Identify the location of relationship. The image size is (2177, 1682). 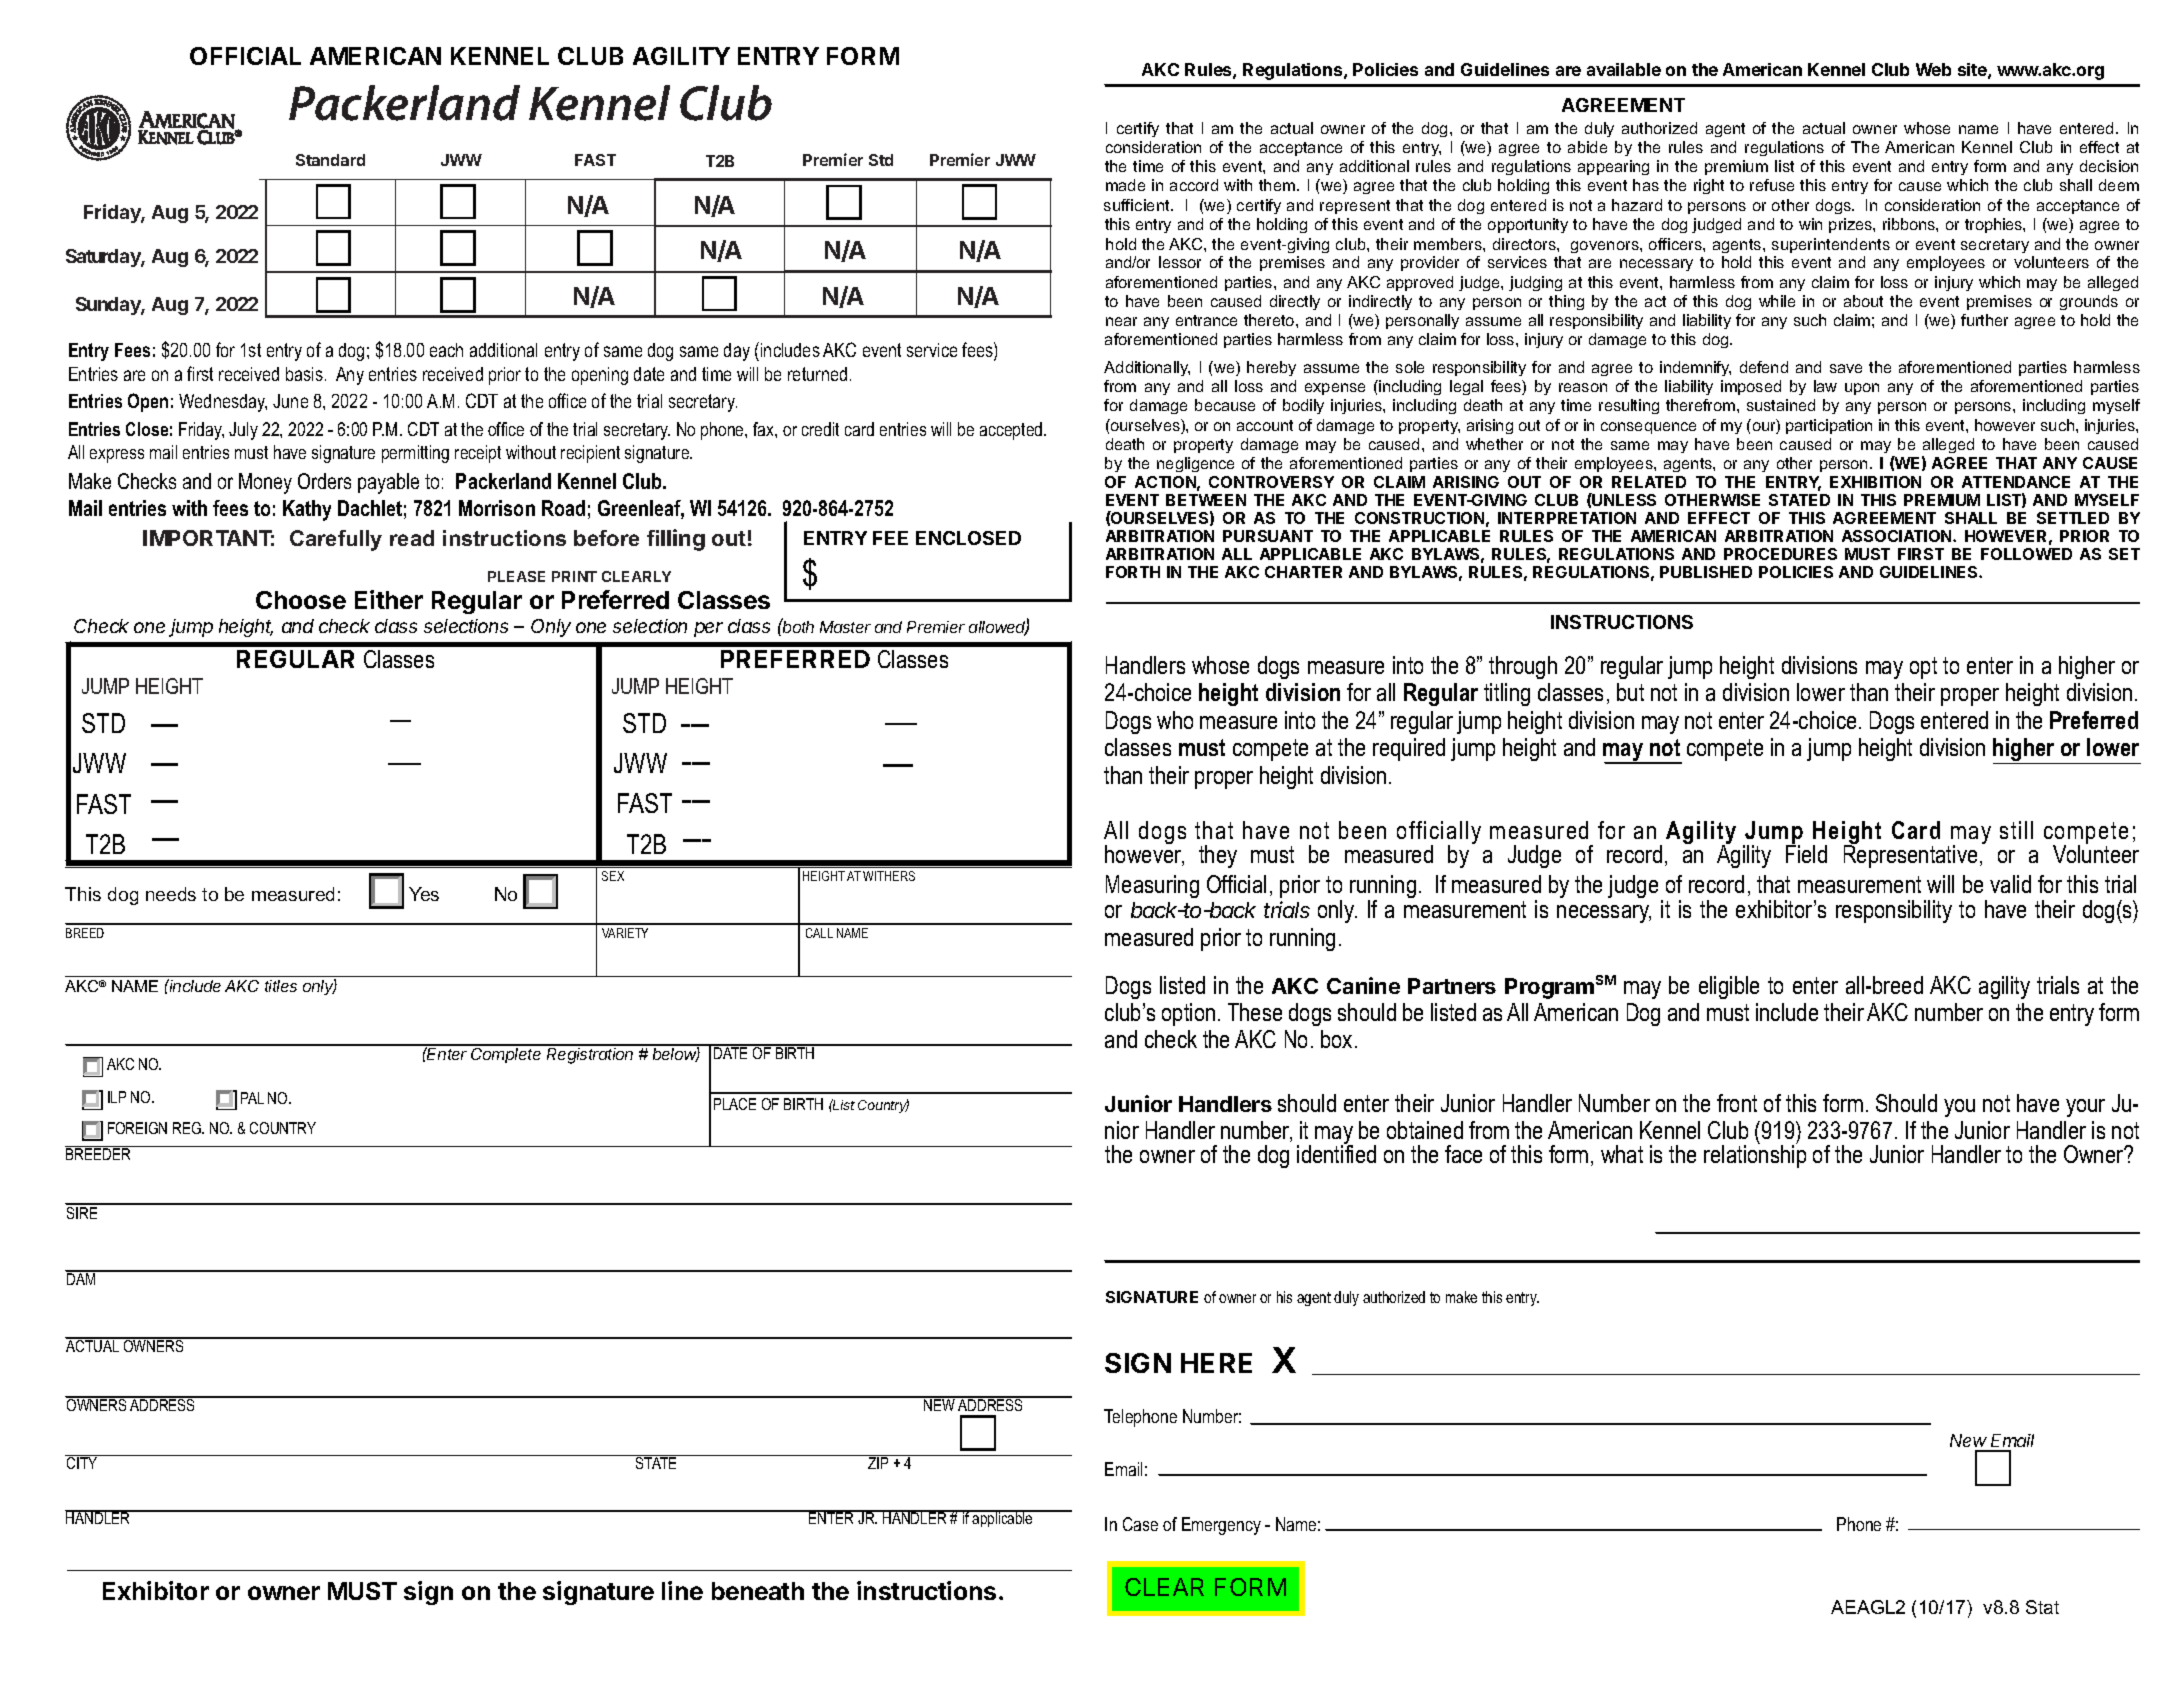
(1755, 1155).
